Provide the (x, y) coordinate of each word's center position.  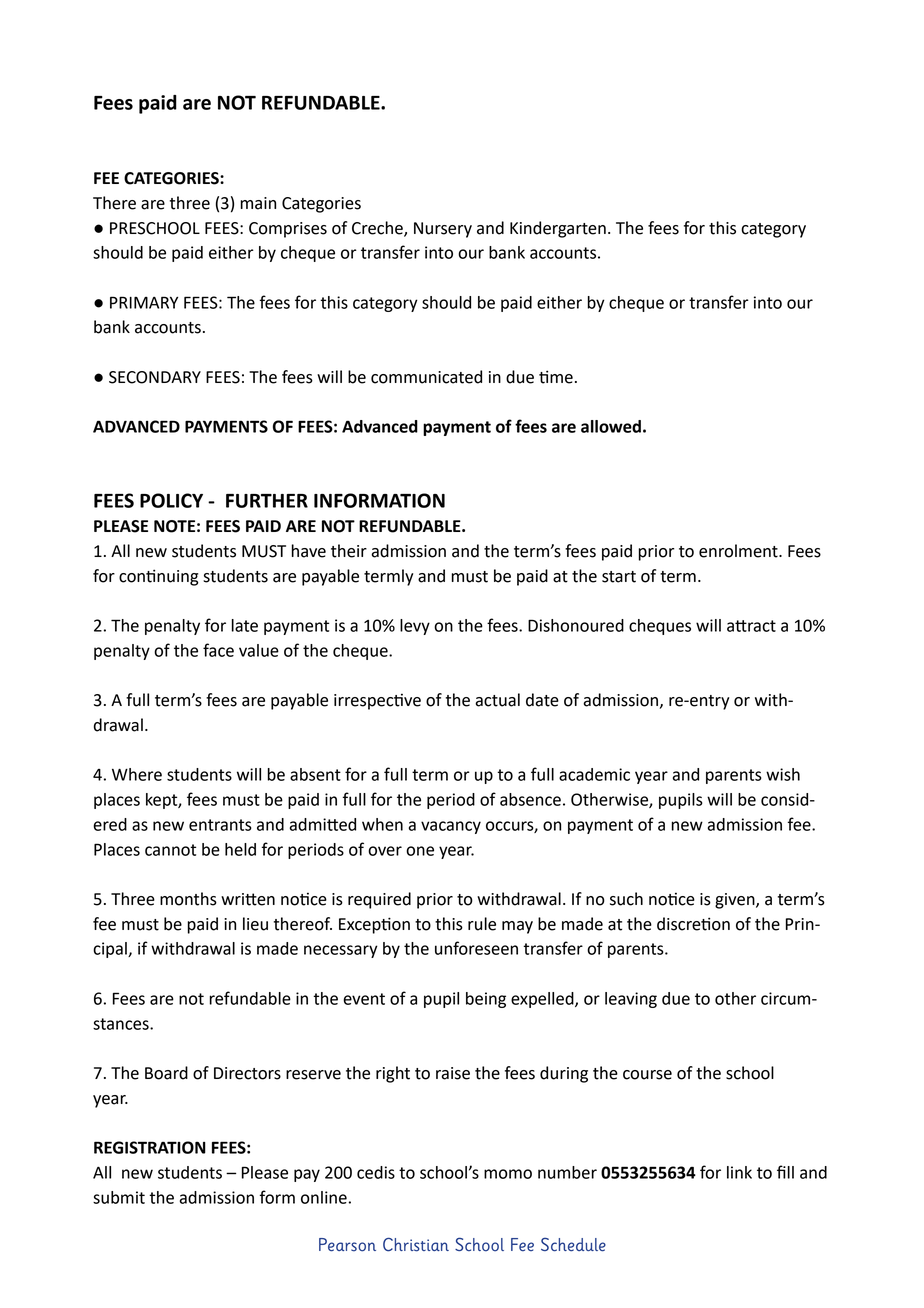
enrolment (739, 551)
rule (482, 924)
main (258, 203)
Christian (416, 1245)
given (736, 901)
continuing (158, 577)
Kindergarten (558, 229)
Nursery (443, 230)
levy (415, 627)
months (188, 899)
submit (119, 1197)
